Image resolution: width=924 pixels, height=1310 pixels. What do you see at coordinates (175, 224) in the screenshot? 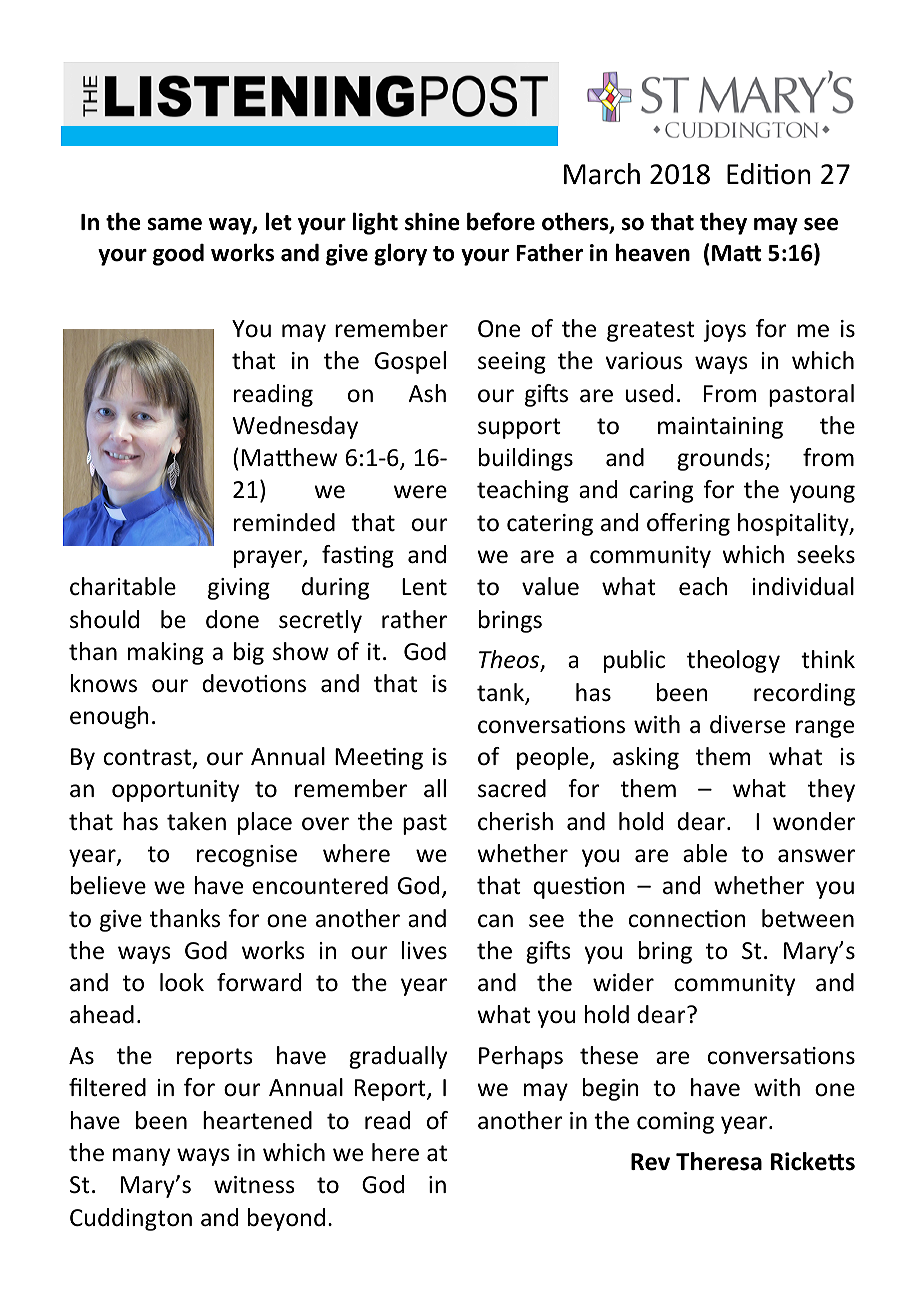
I see `same` at bounding box center [175, 224].
